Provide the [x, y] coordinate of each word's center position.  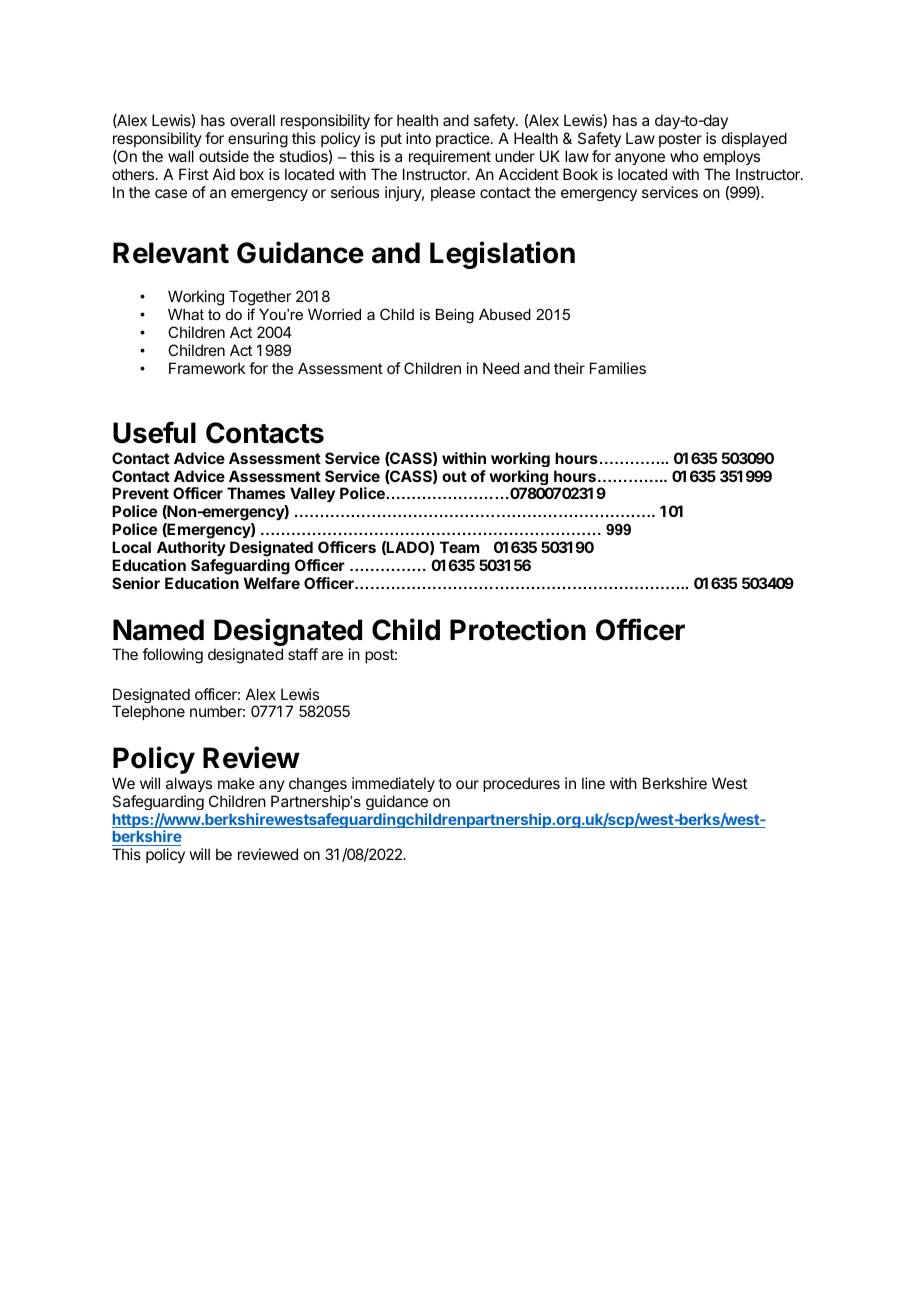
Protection [518, 629]
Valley [312, 495]
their [569, 368]
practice [464, 139]
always [189, 784]
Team [460, 547]
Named [158, 630]
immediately [393, 784]
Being [455, 316]
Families [618, 368]
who [684, 156]
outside [224, 156]
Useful [154, 432]
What [186, 314]
